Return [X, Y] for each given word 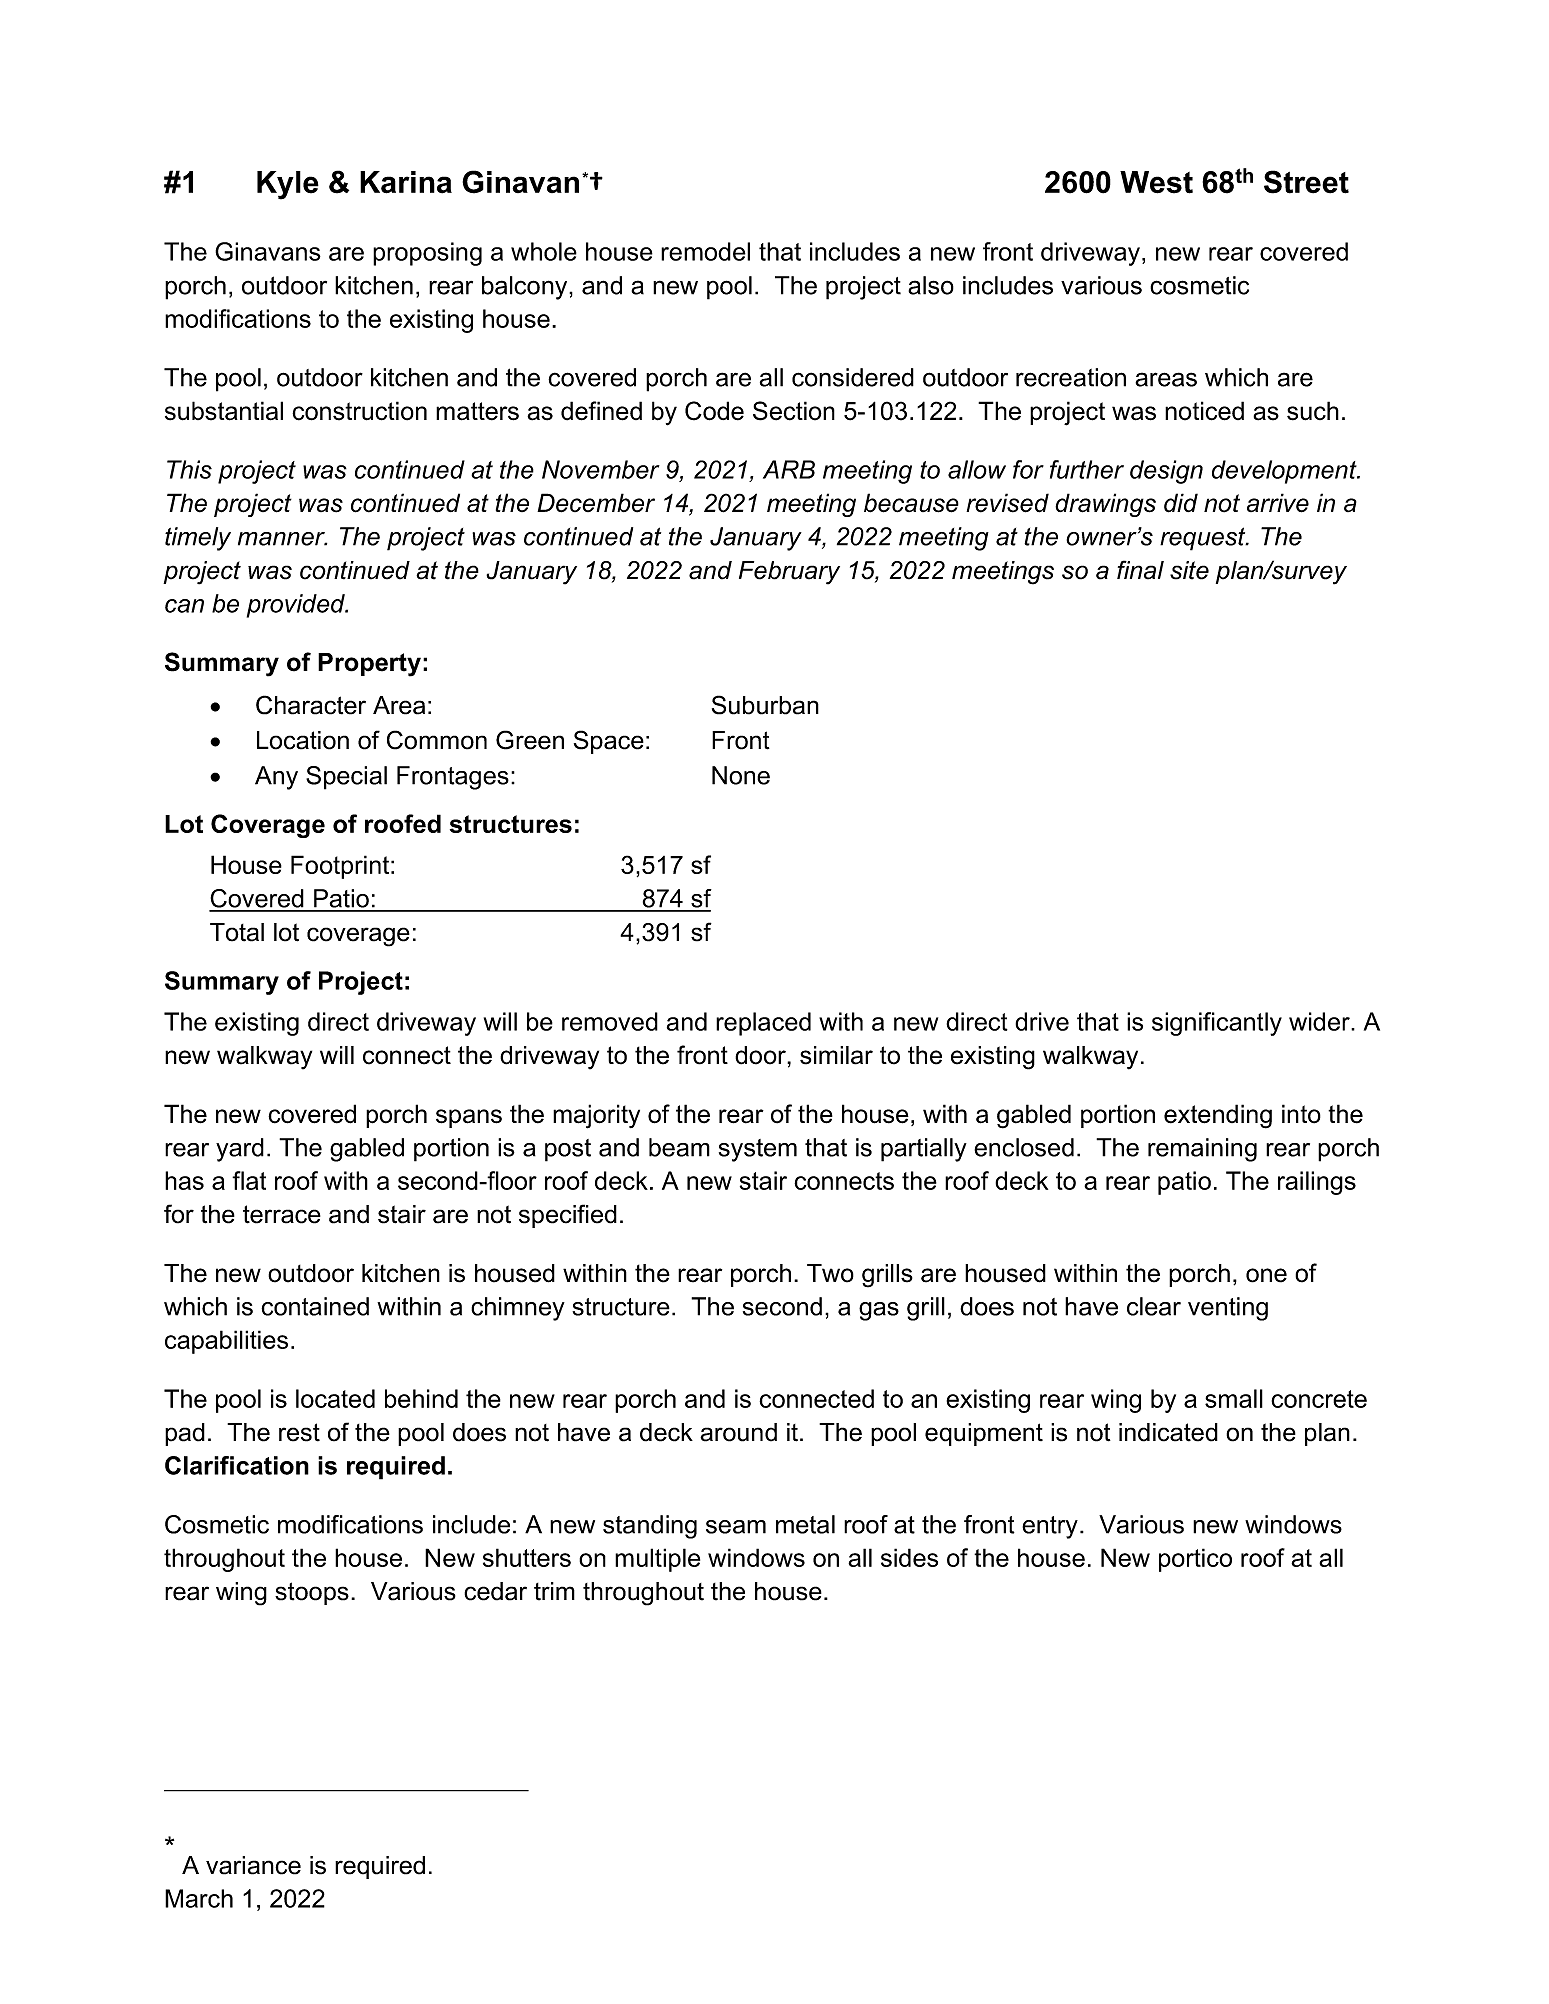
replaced [763, 1024]
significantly [1217, 1024]
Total [237, 932]
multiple [657, 1560]
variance [253, 1865]
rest [299, 1432]
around [738, 1432]
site [1189, 570]
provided [297, 606]
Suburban [765, 705]
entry [1050, 1527]
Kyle [288, 185]
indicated [1168, 1432]
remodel [705, 251]
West [1156, 182]
